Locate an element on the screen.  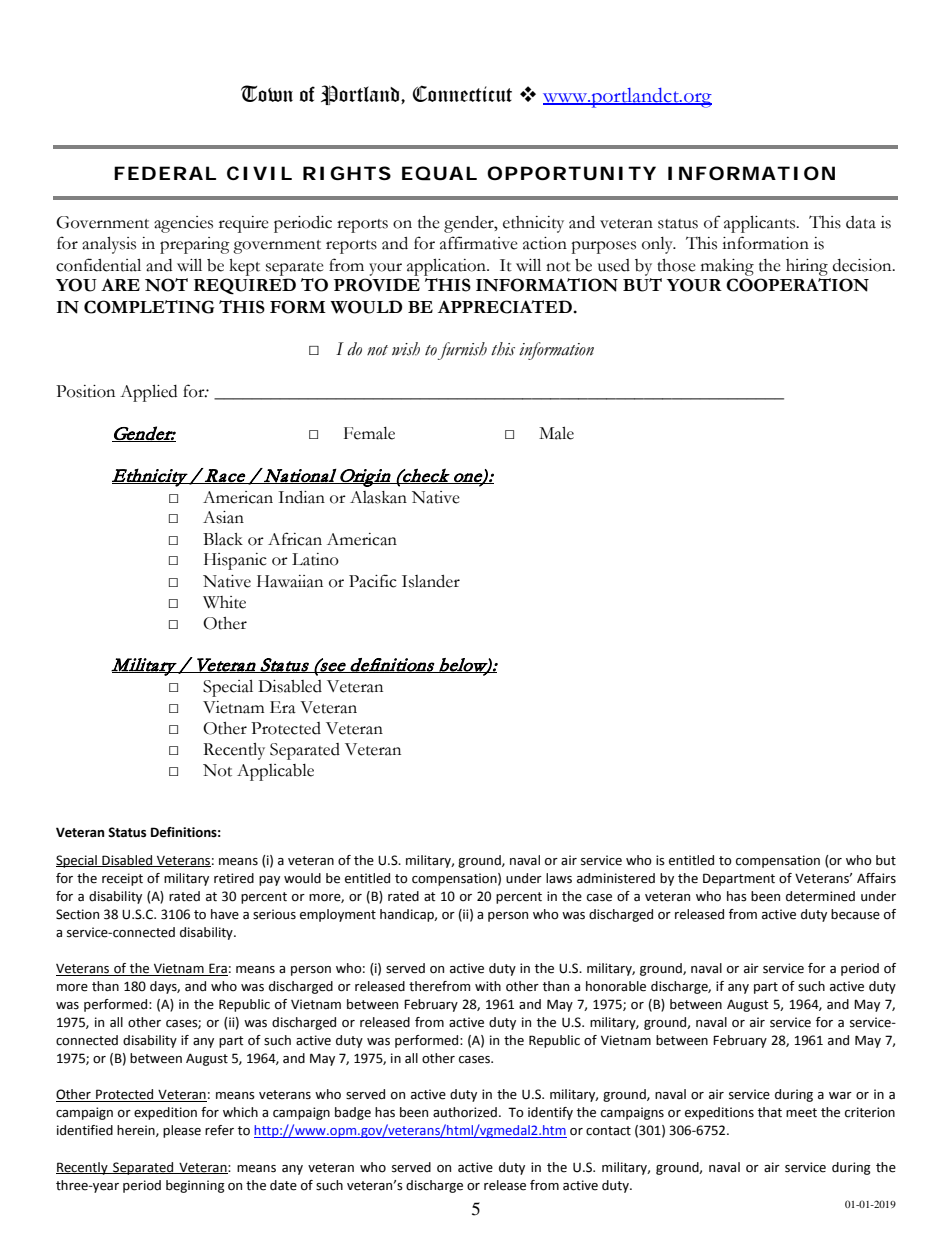
COOPERATION is located at coordinates (797, 285).
